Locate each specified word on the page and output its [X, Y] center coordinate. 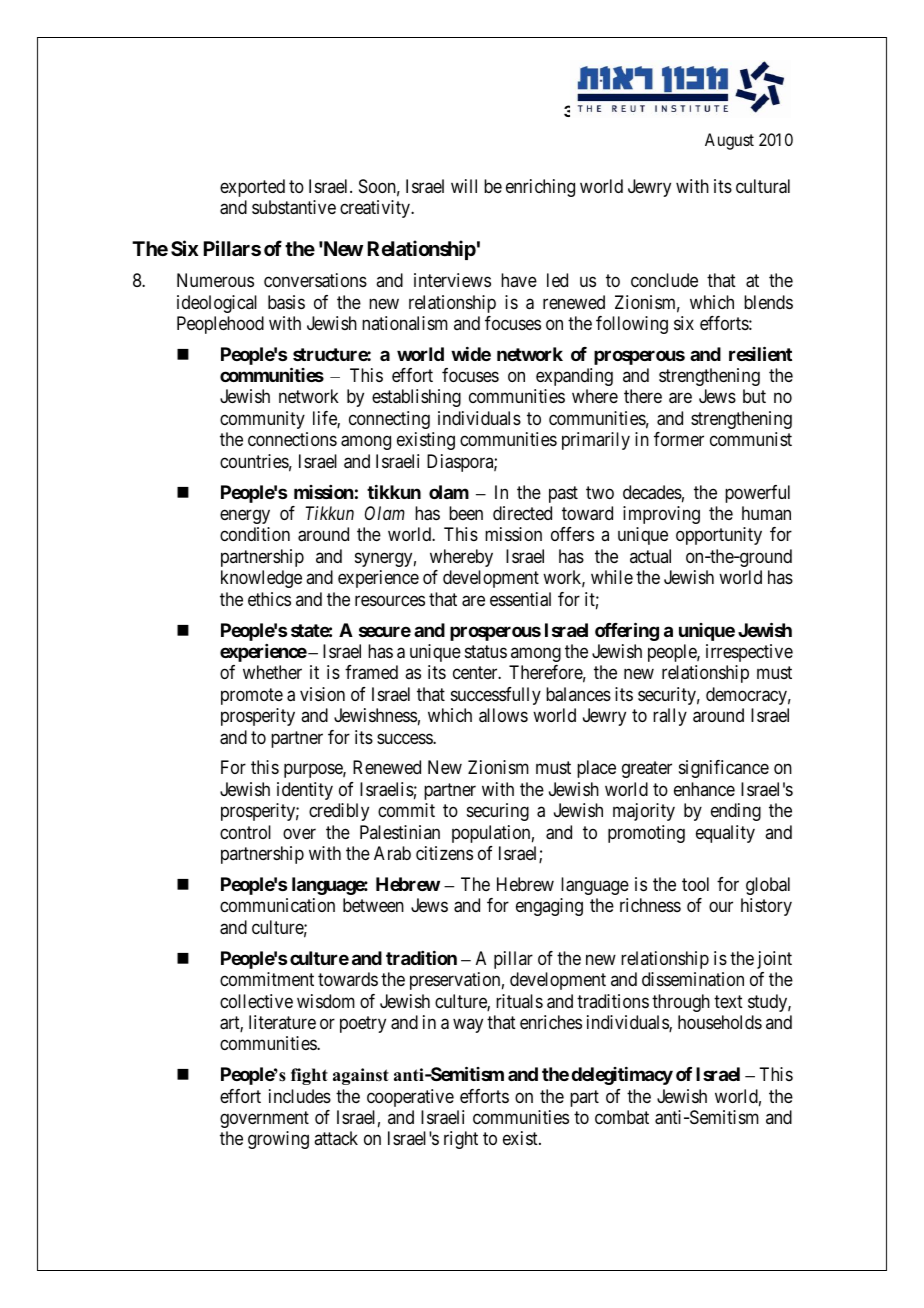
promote [252, 696]
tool [695, 884]
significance [724, 769]
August [729, 141]
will [464, 186]
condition [255, 534]
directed [522, 513]
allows [503, 715]
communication [277, 905]
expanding [574, 377]
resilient [760, 353]
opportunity [719, 536]
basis [286, 302]
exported [252, 188]
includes [300, 1096]
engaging [549, 907]
